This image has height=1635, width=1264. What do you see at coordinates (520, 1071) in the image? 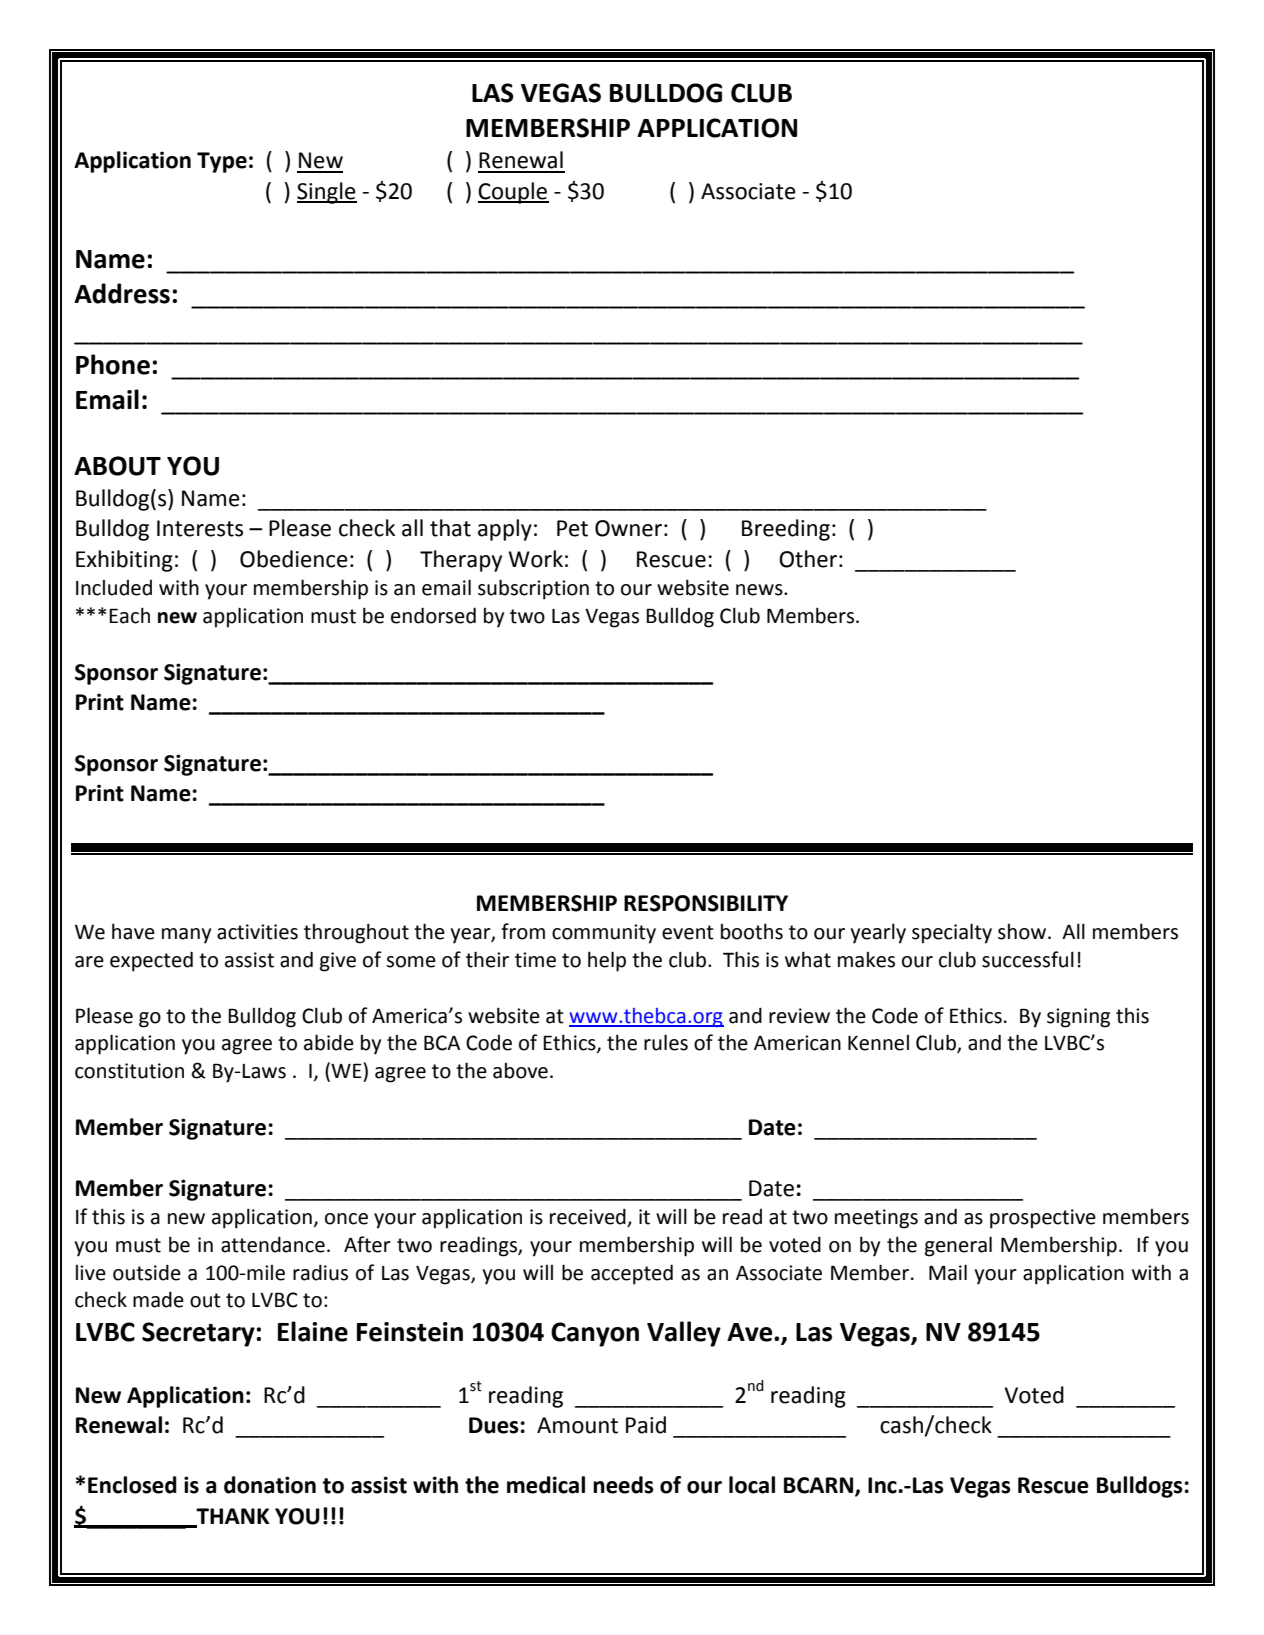
I see `above` at bounding box center [520, 1071].
